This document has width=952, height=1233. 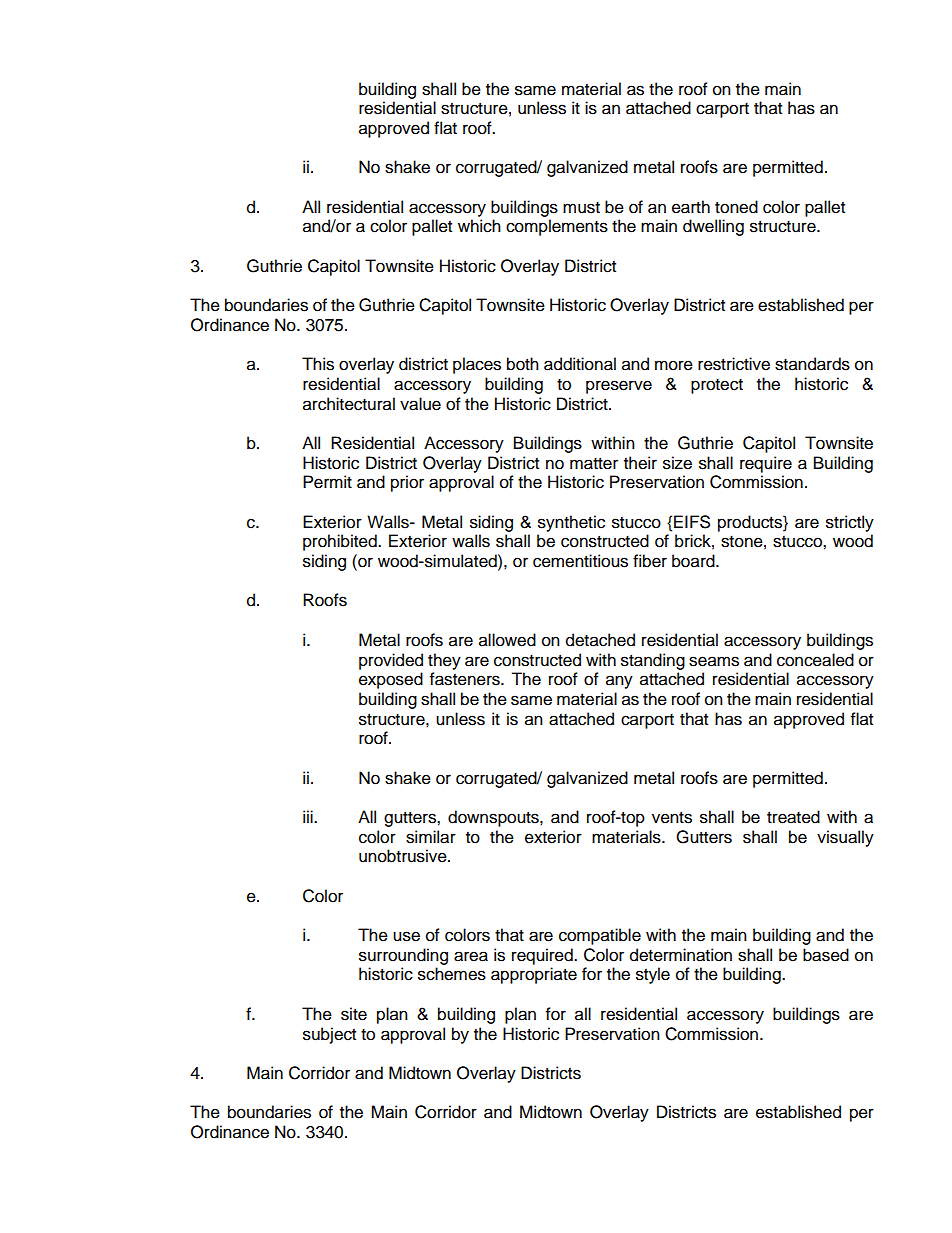 What do you see at coordinates (391, 661) in the document?
I see `provided` at bounding box center [391, 661].
